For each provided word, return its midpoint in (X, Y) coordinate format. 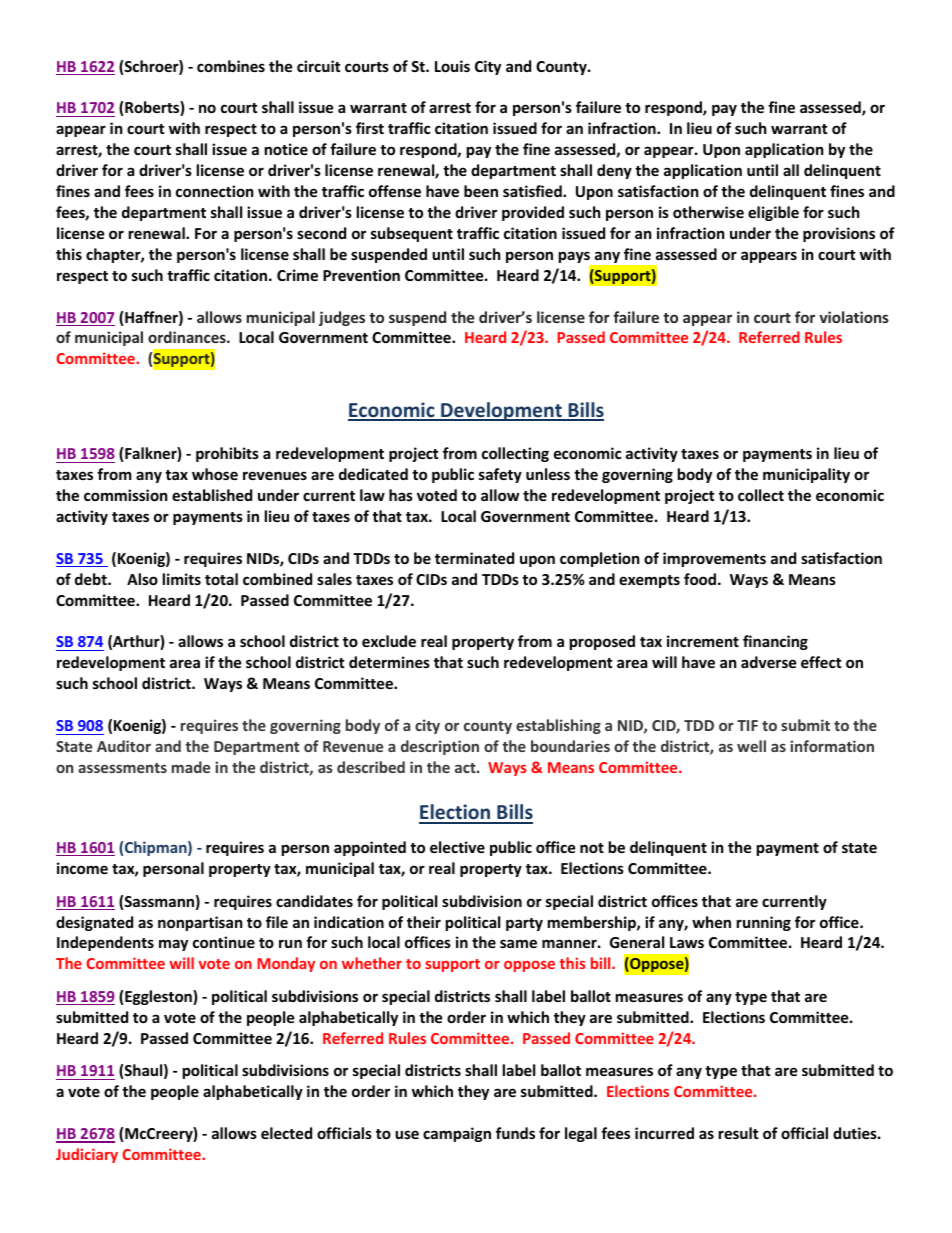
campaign (457, 1134)
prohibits (227, 454)
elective (457, 847)
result (739, 1133)
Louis (452, 66)
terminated (474, 558)
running (764, 923)
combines (231, 66)
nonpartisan (200, 923)
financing (775, 642)
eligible (773, 213)
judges (342, 318)
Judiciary (87, 1155)
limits (182, 579)
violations (854, 317)
